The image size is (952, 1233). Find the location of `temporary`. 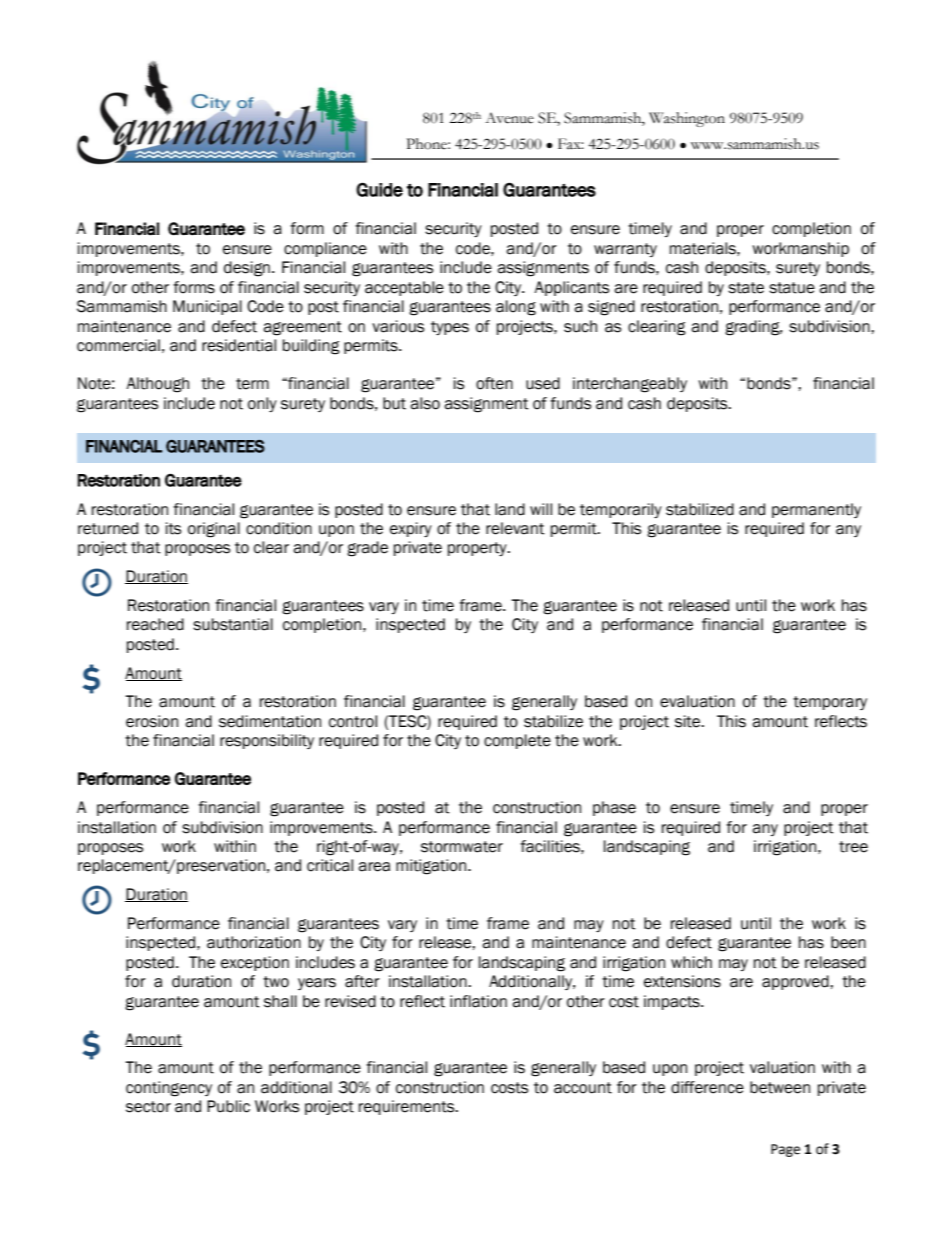

temporary is located at coordinates (830, 703).
